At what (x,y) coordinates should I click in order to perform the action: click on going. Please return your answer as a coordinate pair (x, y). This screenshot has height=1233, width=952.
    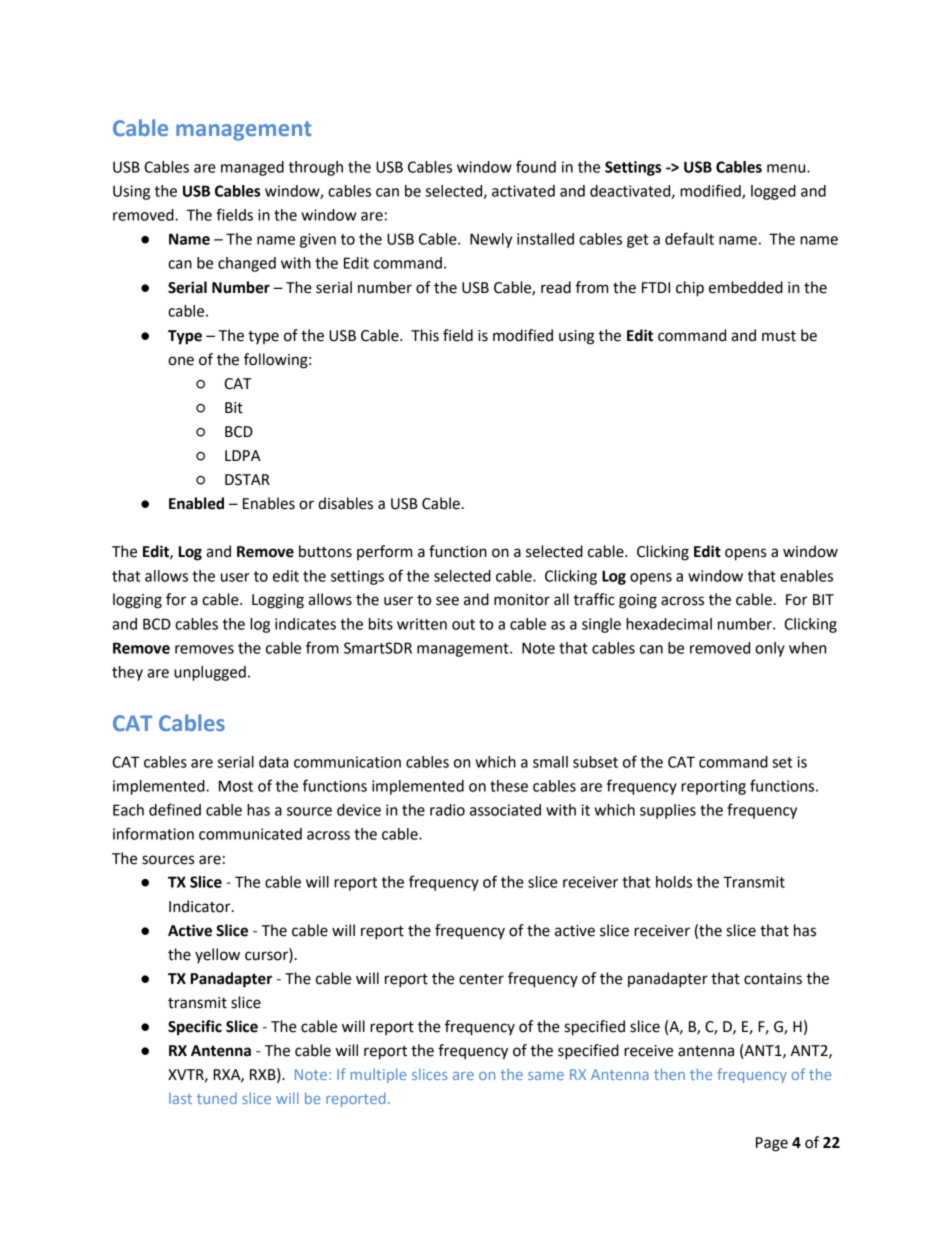
    Looking at the image, I should click on (638, 601).
